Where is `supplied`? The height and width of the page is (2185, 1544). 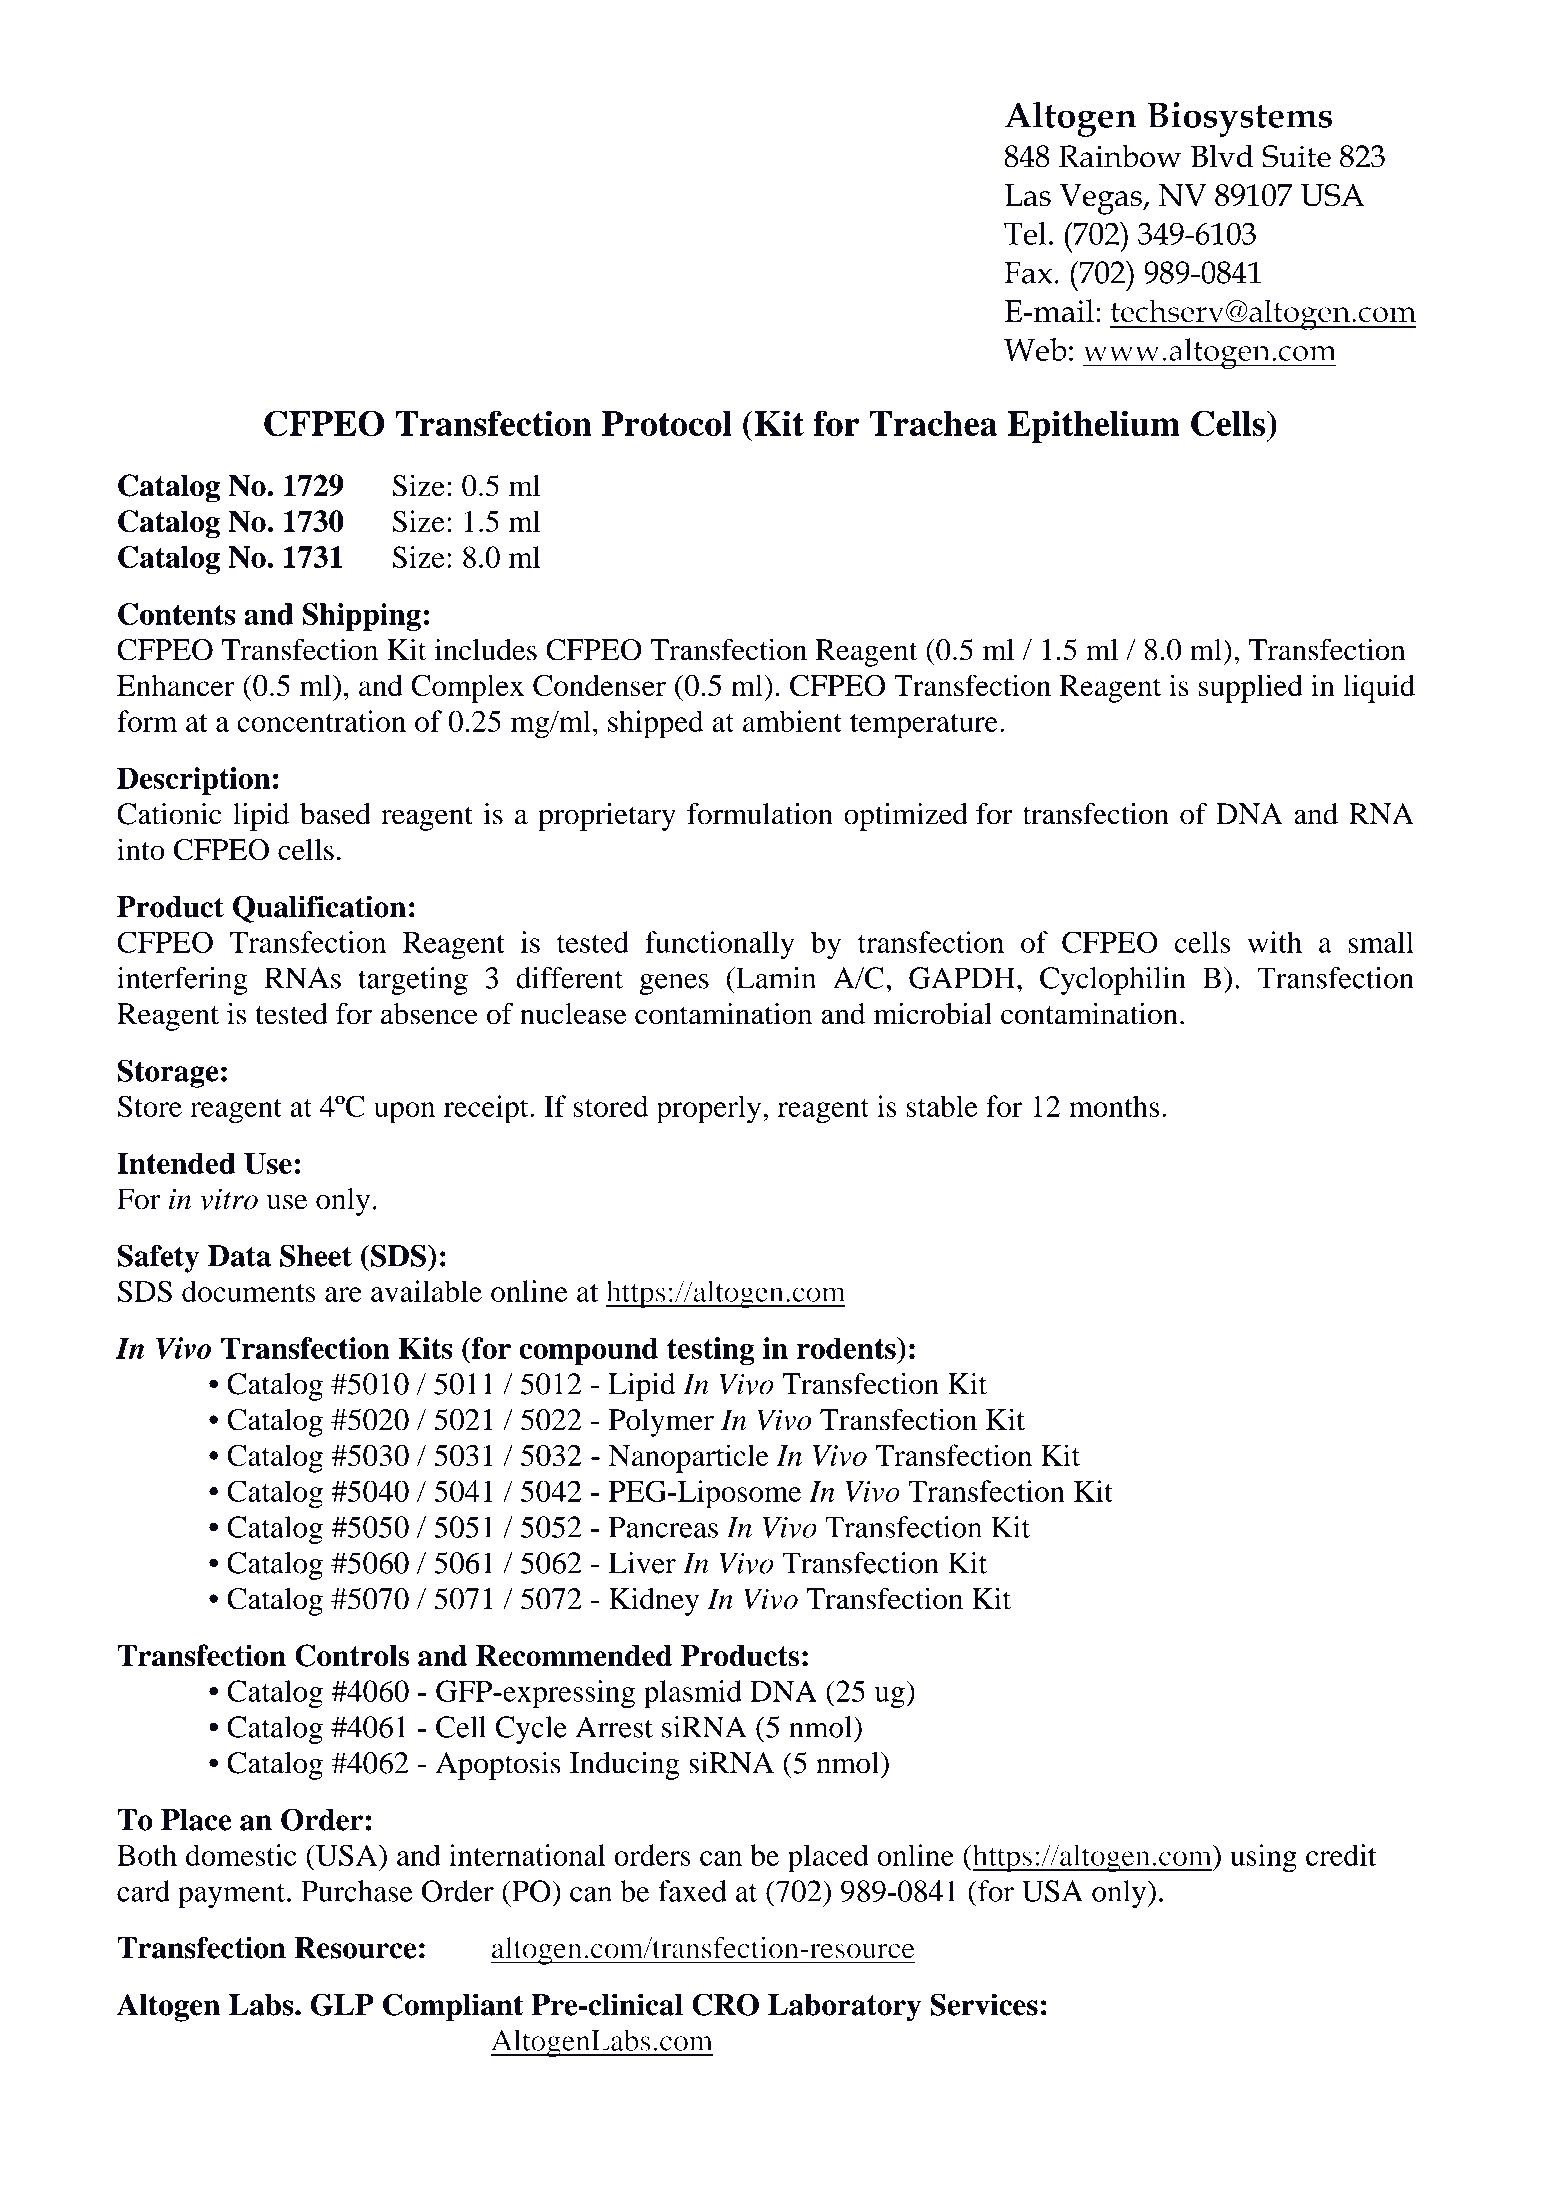 supplied is located at coordinates (1251, 688).
